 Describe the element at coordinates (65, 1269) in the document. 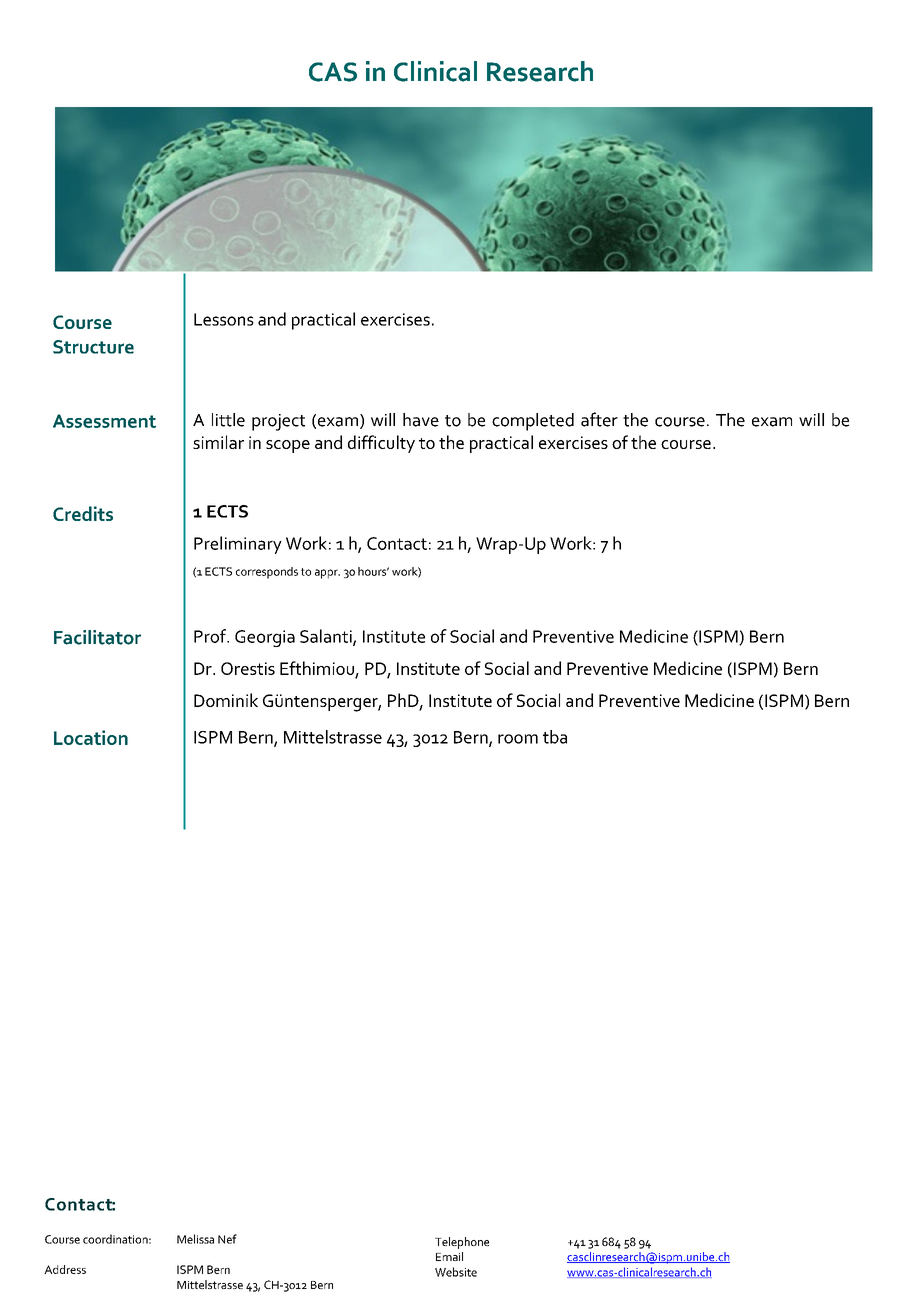

I see `Address` at that location.
